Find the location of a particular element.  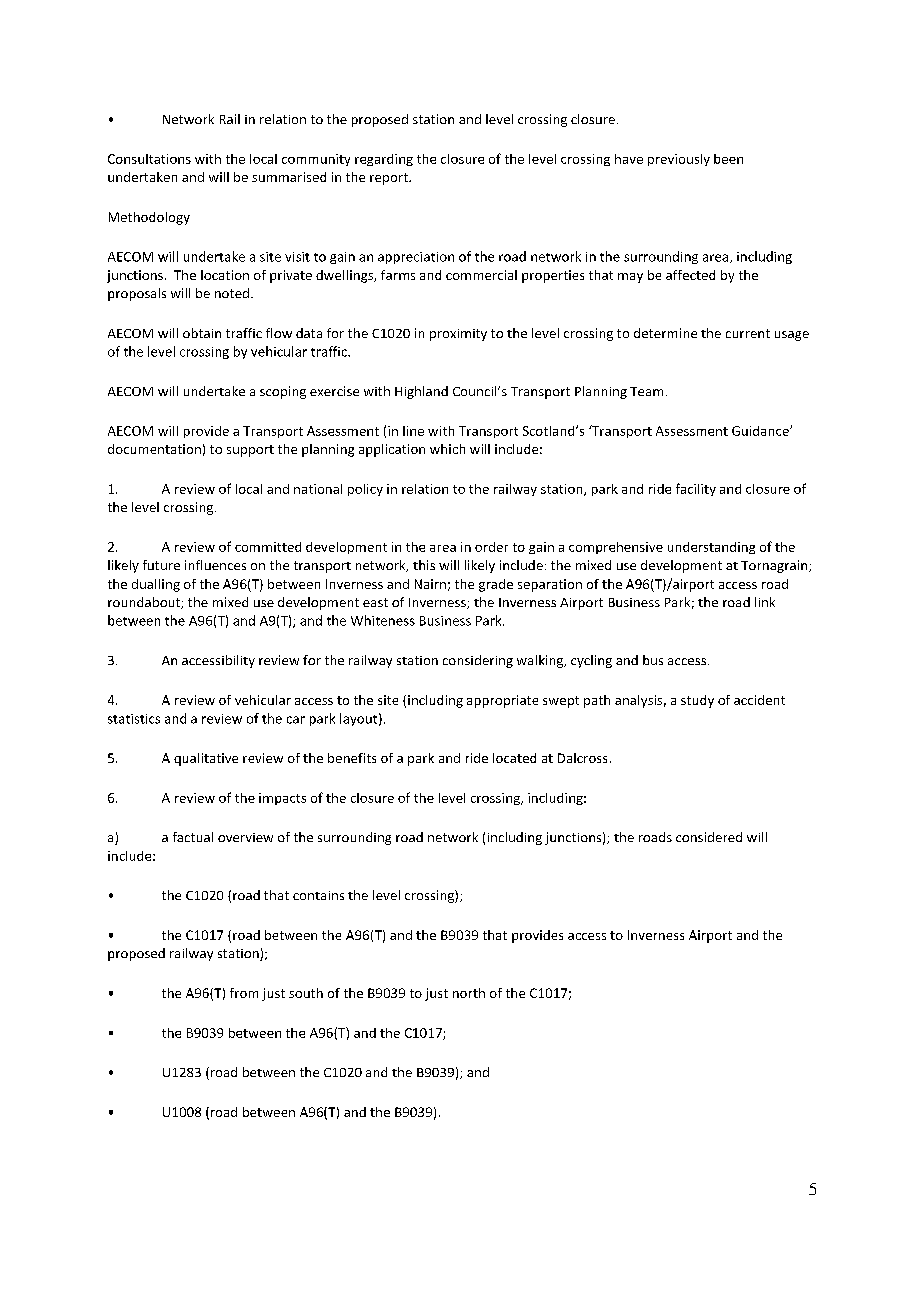

from is located at coordinates (244, 993).
